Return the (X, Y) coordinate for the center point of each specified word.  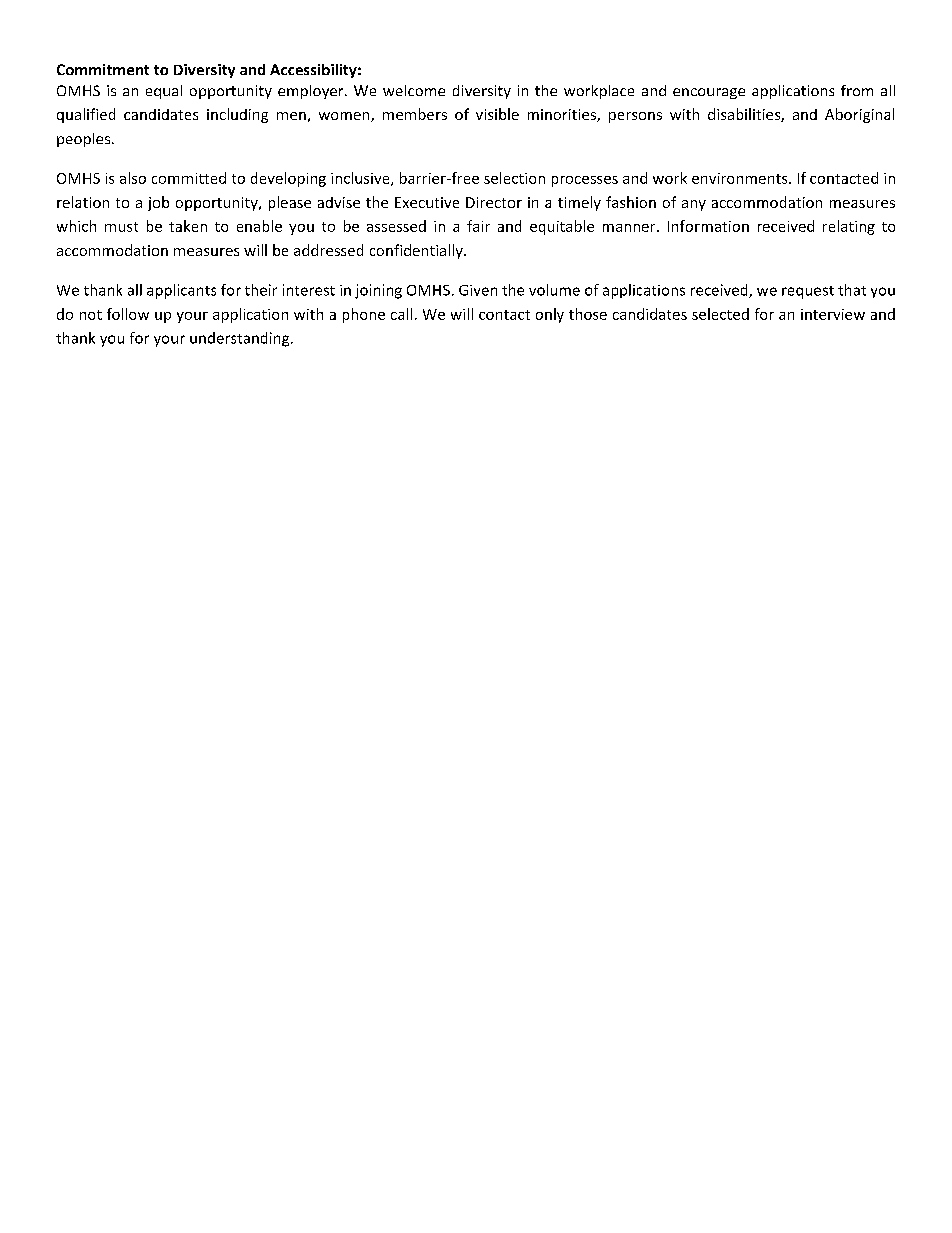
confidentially (417, 251)
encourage (709, 93)
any (694, 205)
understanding (241, 339)
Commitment (103, 69)
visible (497, 114)
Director (494, 202)
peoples (85, 140)
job (158, 203)
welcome (414, 90)
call (401, 314)
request (808, 292)
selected (720, 314)
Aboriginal (859, 115)
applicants (181, 291)
